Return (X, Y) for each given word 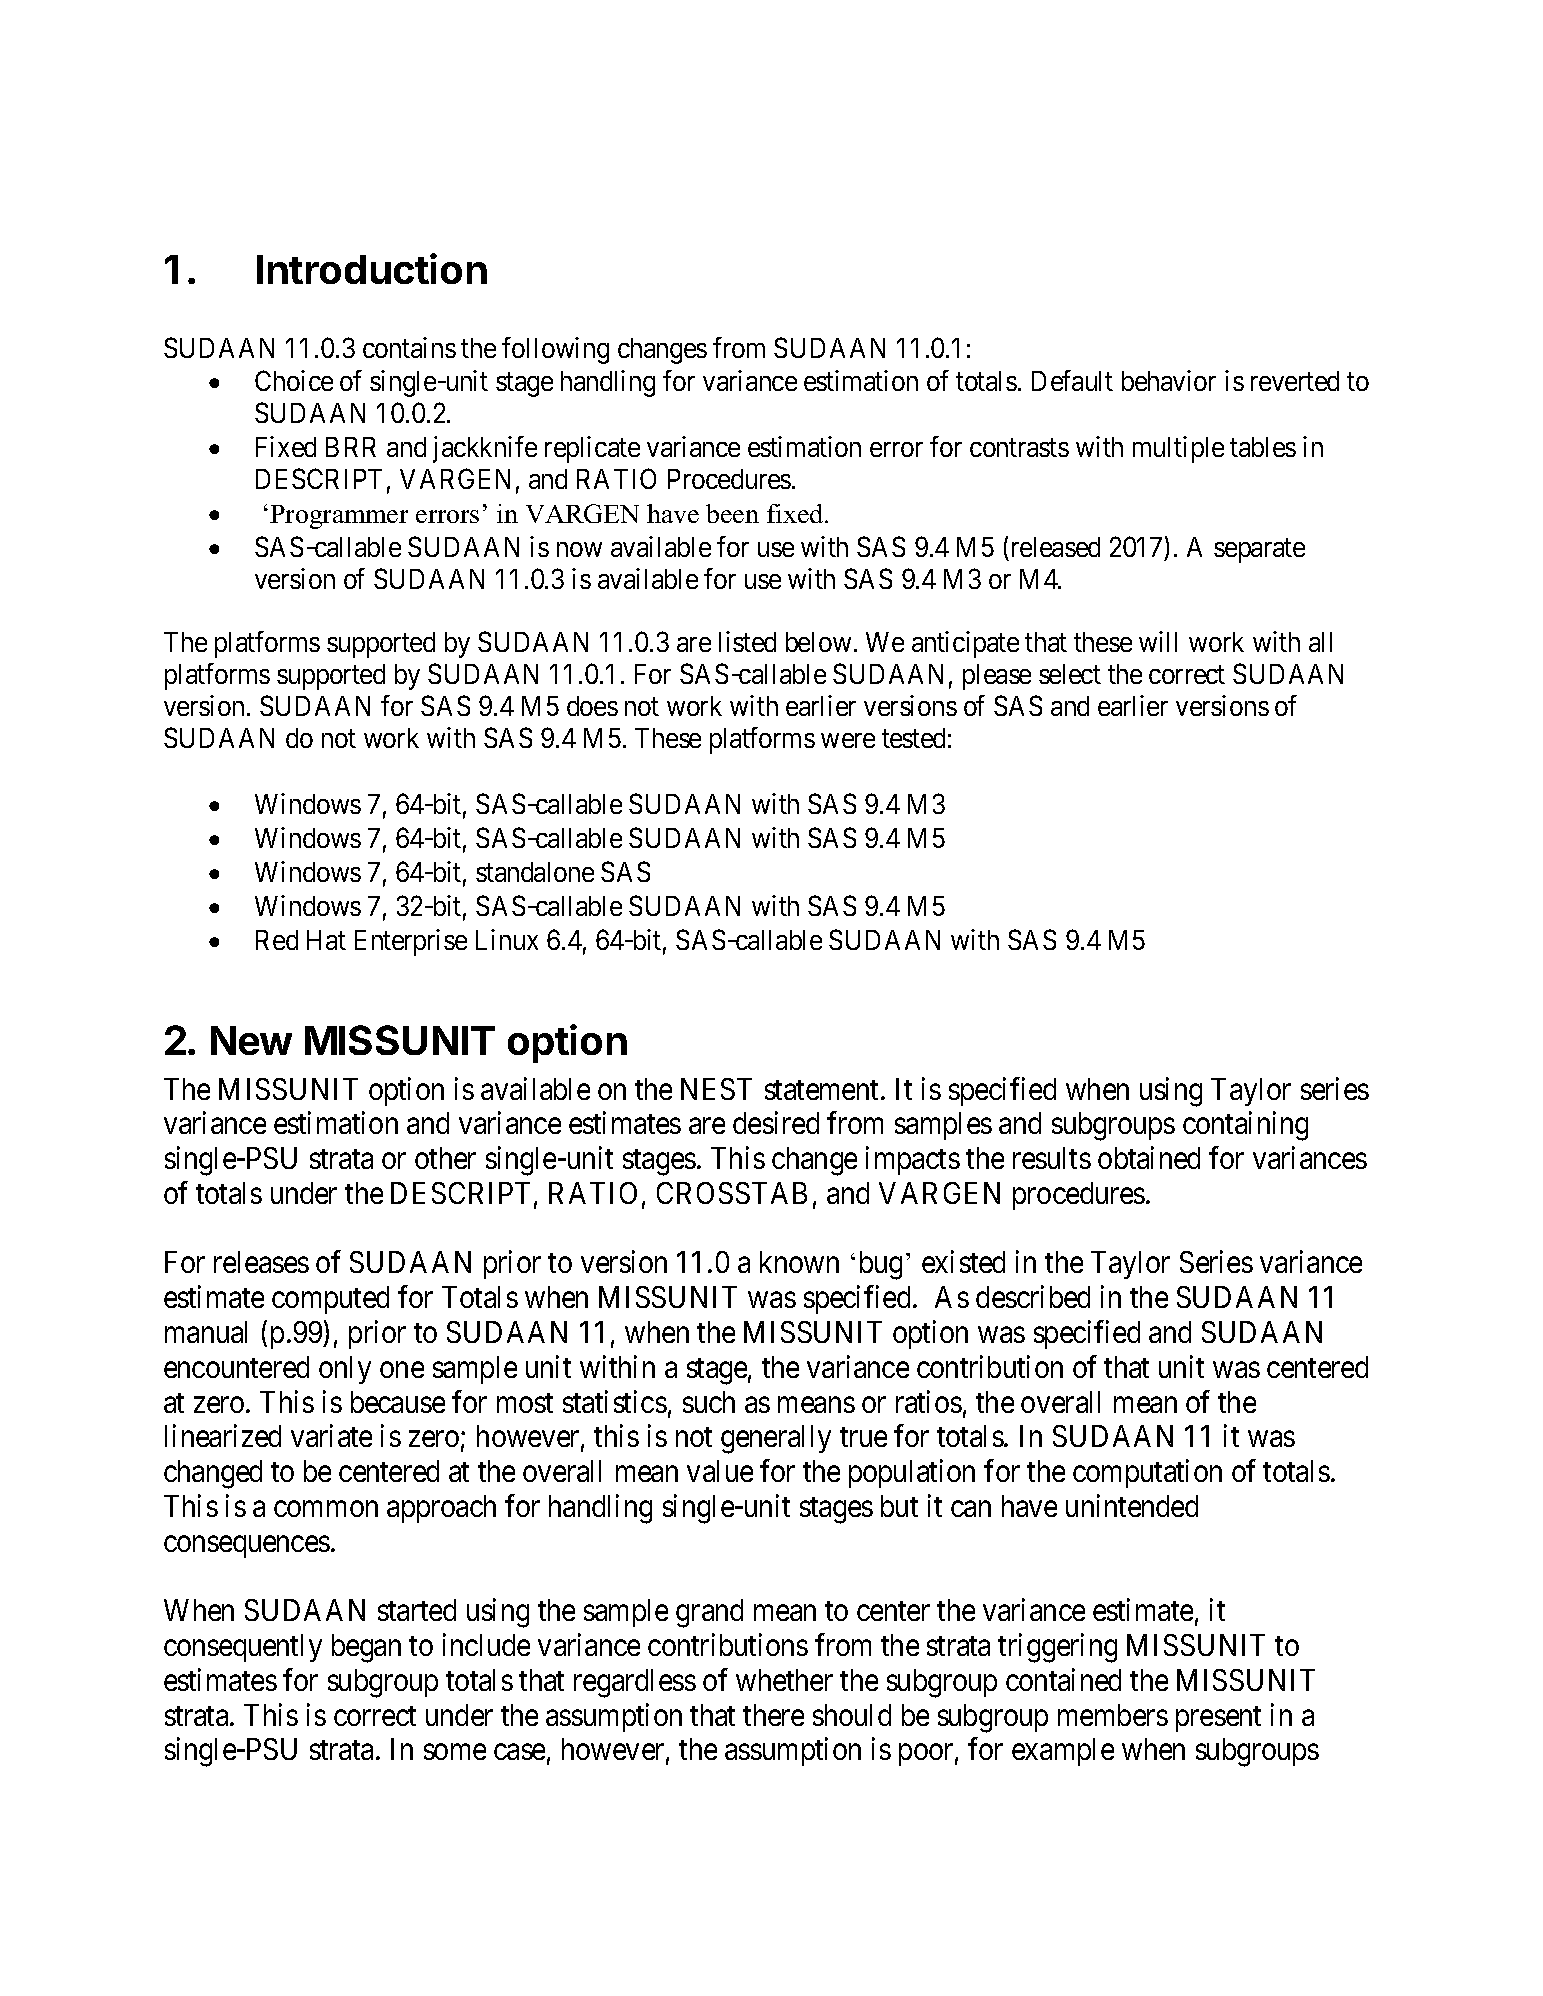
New (251, 1040)
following (555, 350)
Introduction (372, 268)
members (1113, 1715)
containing (1245, 1126)
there (773, 1715)
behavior (1169, 381)
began (366, 1648)
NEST (716, 1089)
